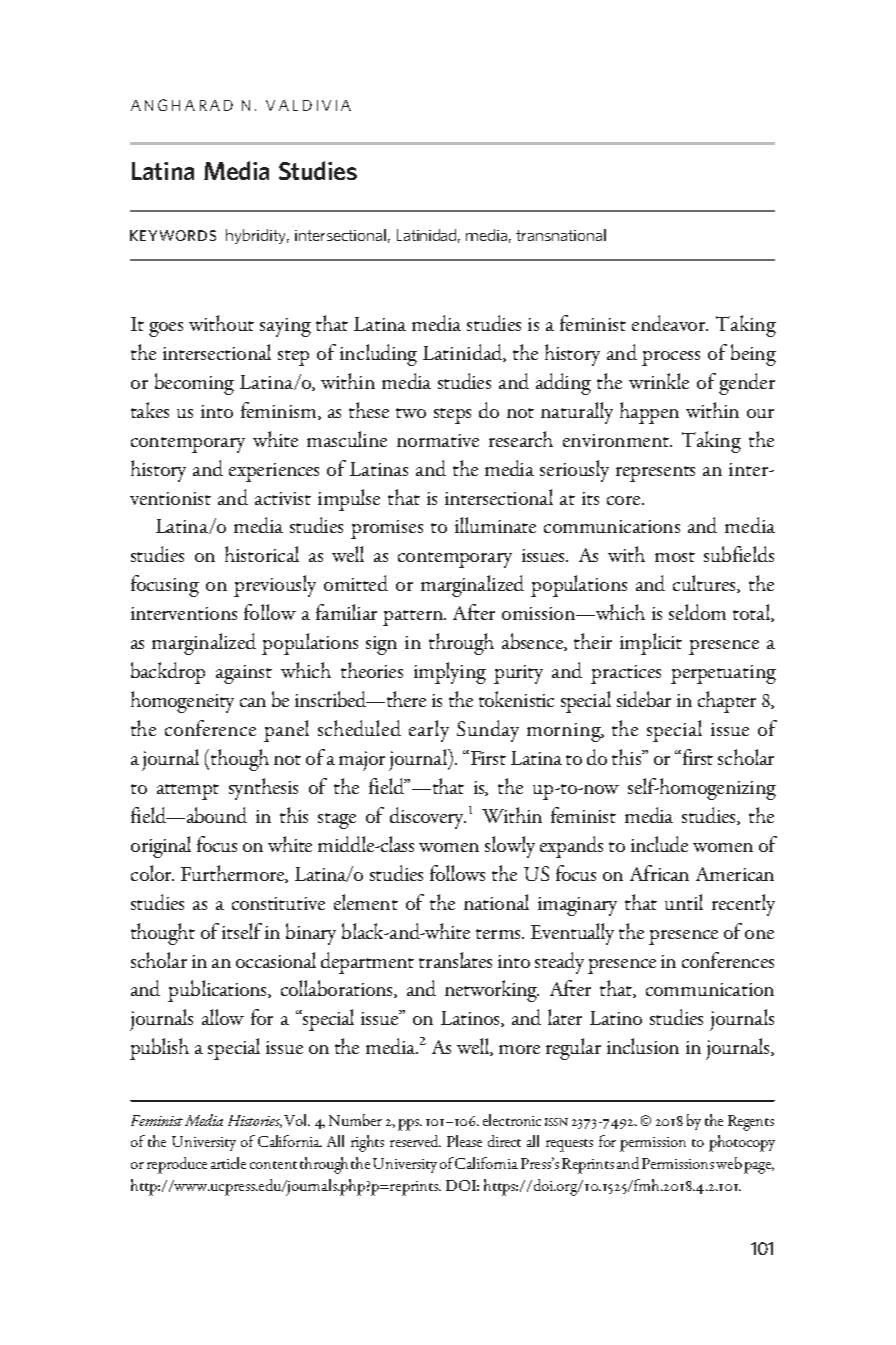 The height and width of the document is (1345, 896). What do you see at coordinates (378, 355) in the document?
I see `including` at bounding box center [378, 355].
